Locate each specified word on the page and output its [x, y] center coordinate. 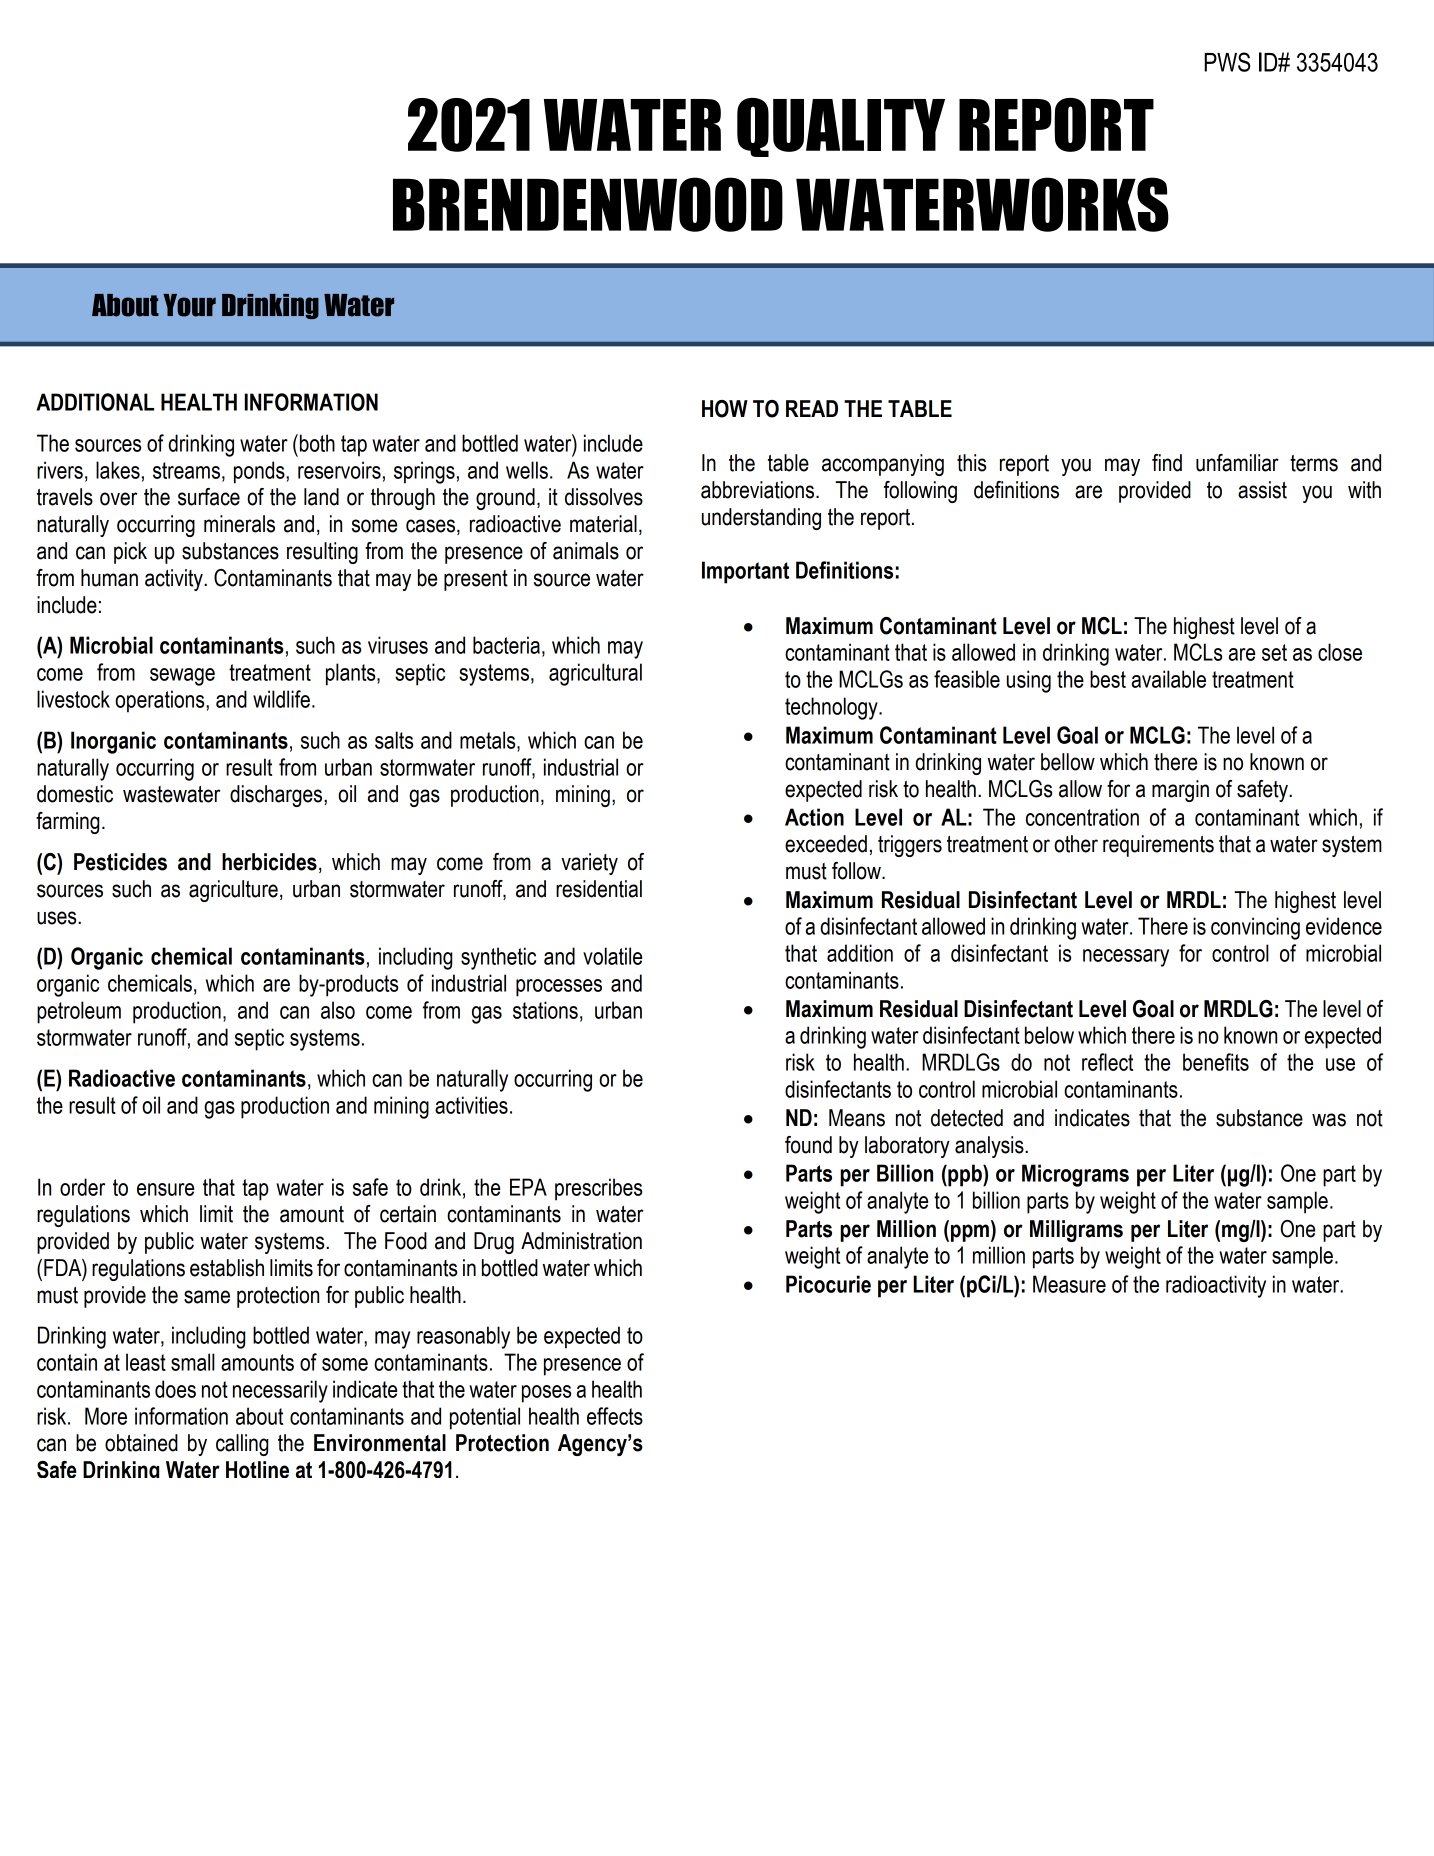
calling [242, 1445]
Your [189, 305]
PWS [1227, 62]
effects [615, 1416]
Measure [1069, 1284]
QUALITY [841, 127]
